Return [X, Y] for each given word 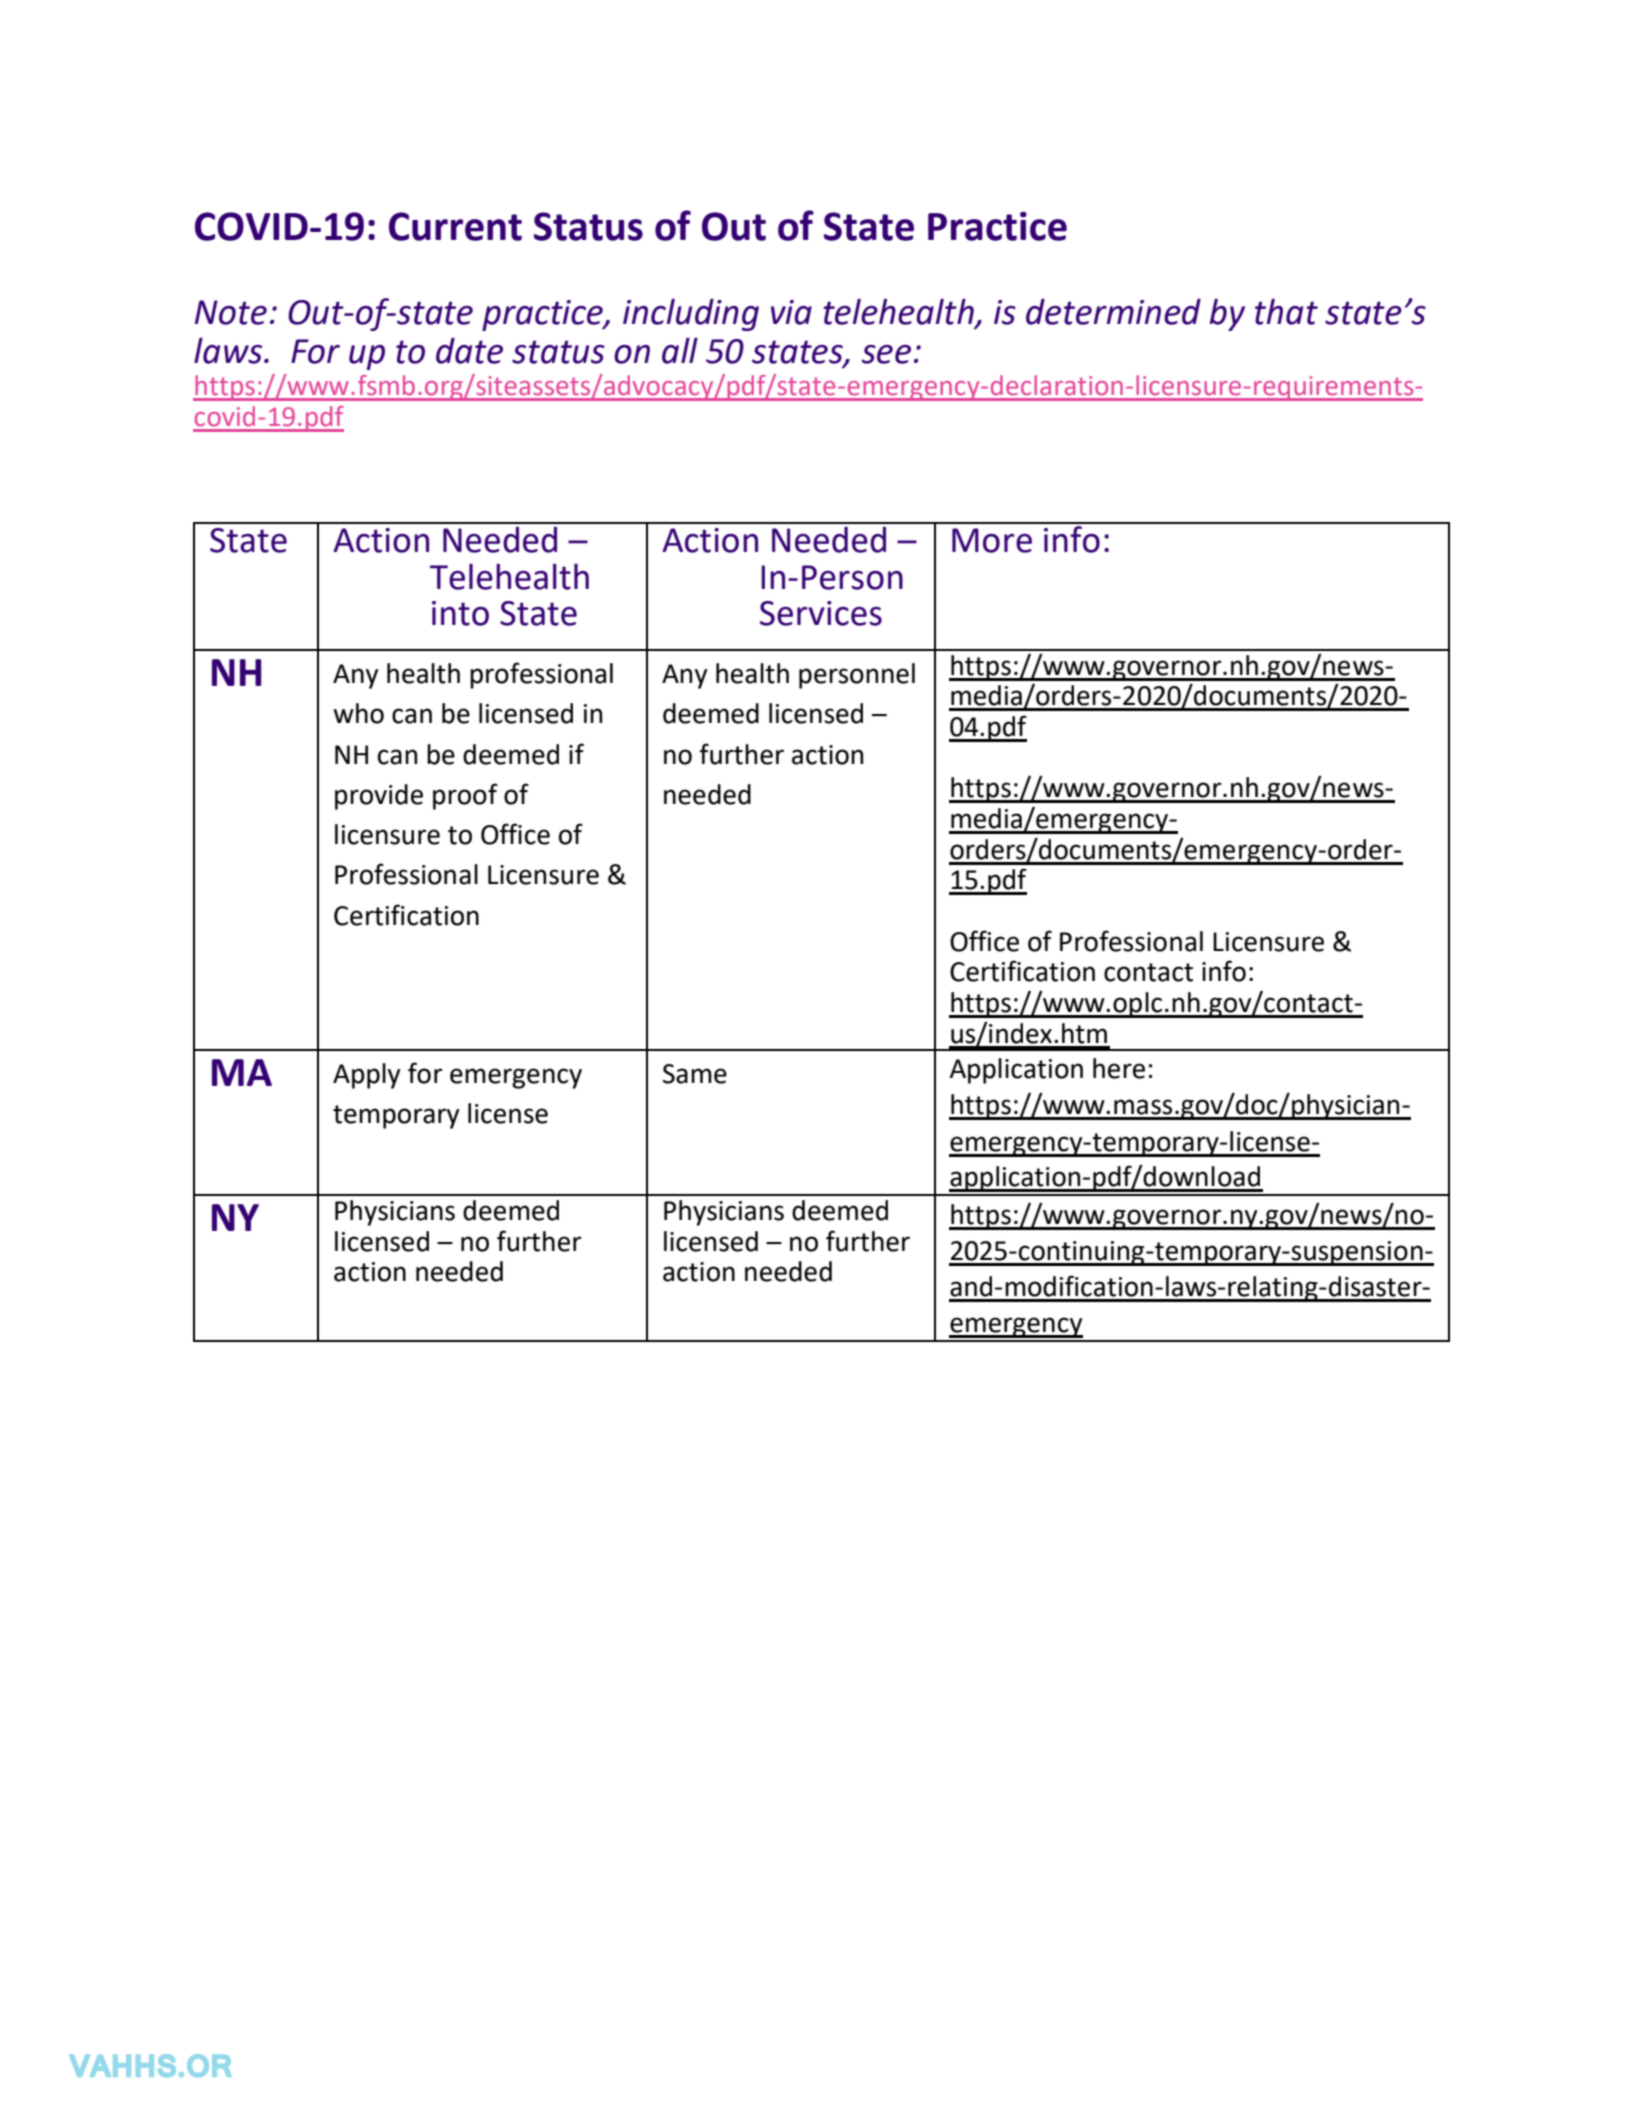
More [992, 540]
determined [1113, 312]
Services [821, 613]
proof [465, 796]
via [791, 312]
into [460, 613]
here [1119, 1068]
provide [379, 797]
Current [455, 226]
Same [695, 1074]
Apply [366, 1076]
